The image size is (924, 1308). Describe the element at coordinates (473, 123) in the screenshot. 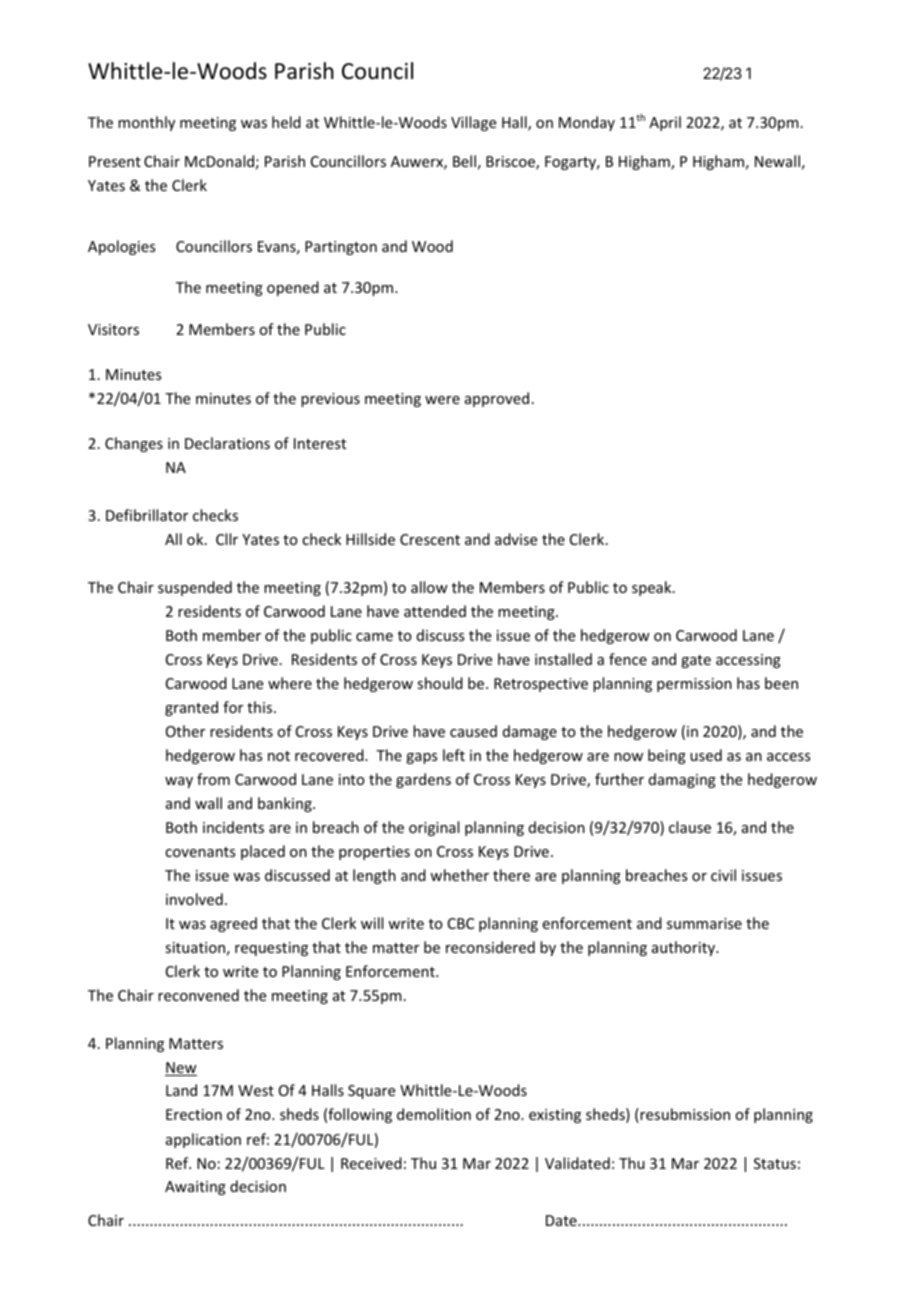

I see `Village` at that location.
